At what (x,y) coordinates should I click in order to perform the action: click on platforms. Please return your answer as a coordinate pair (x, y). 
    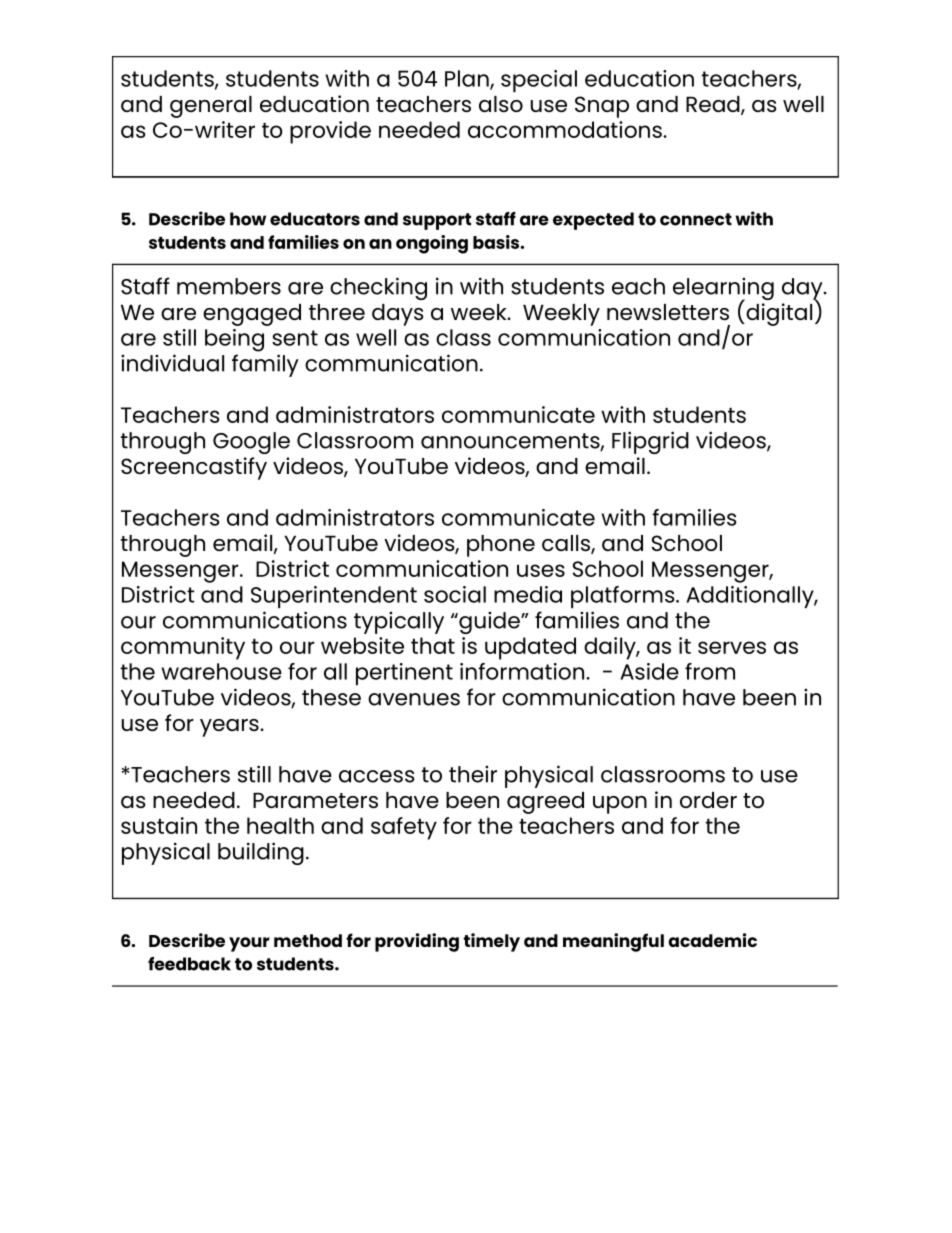
    Looking at the image, I should click on (624, 597).
